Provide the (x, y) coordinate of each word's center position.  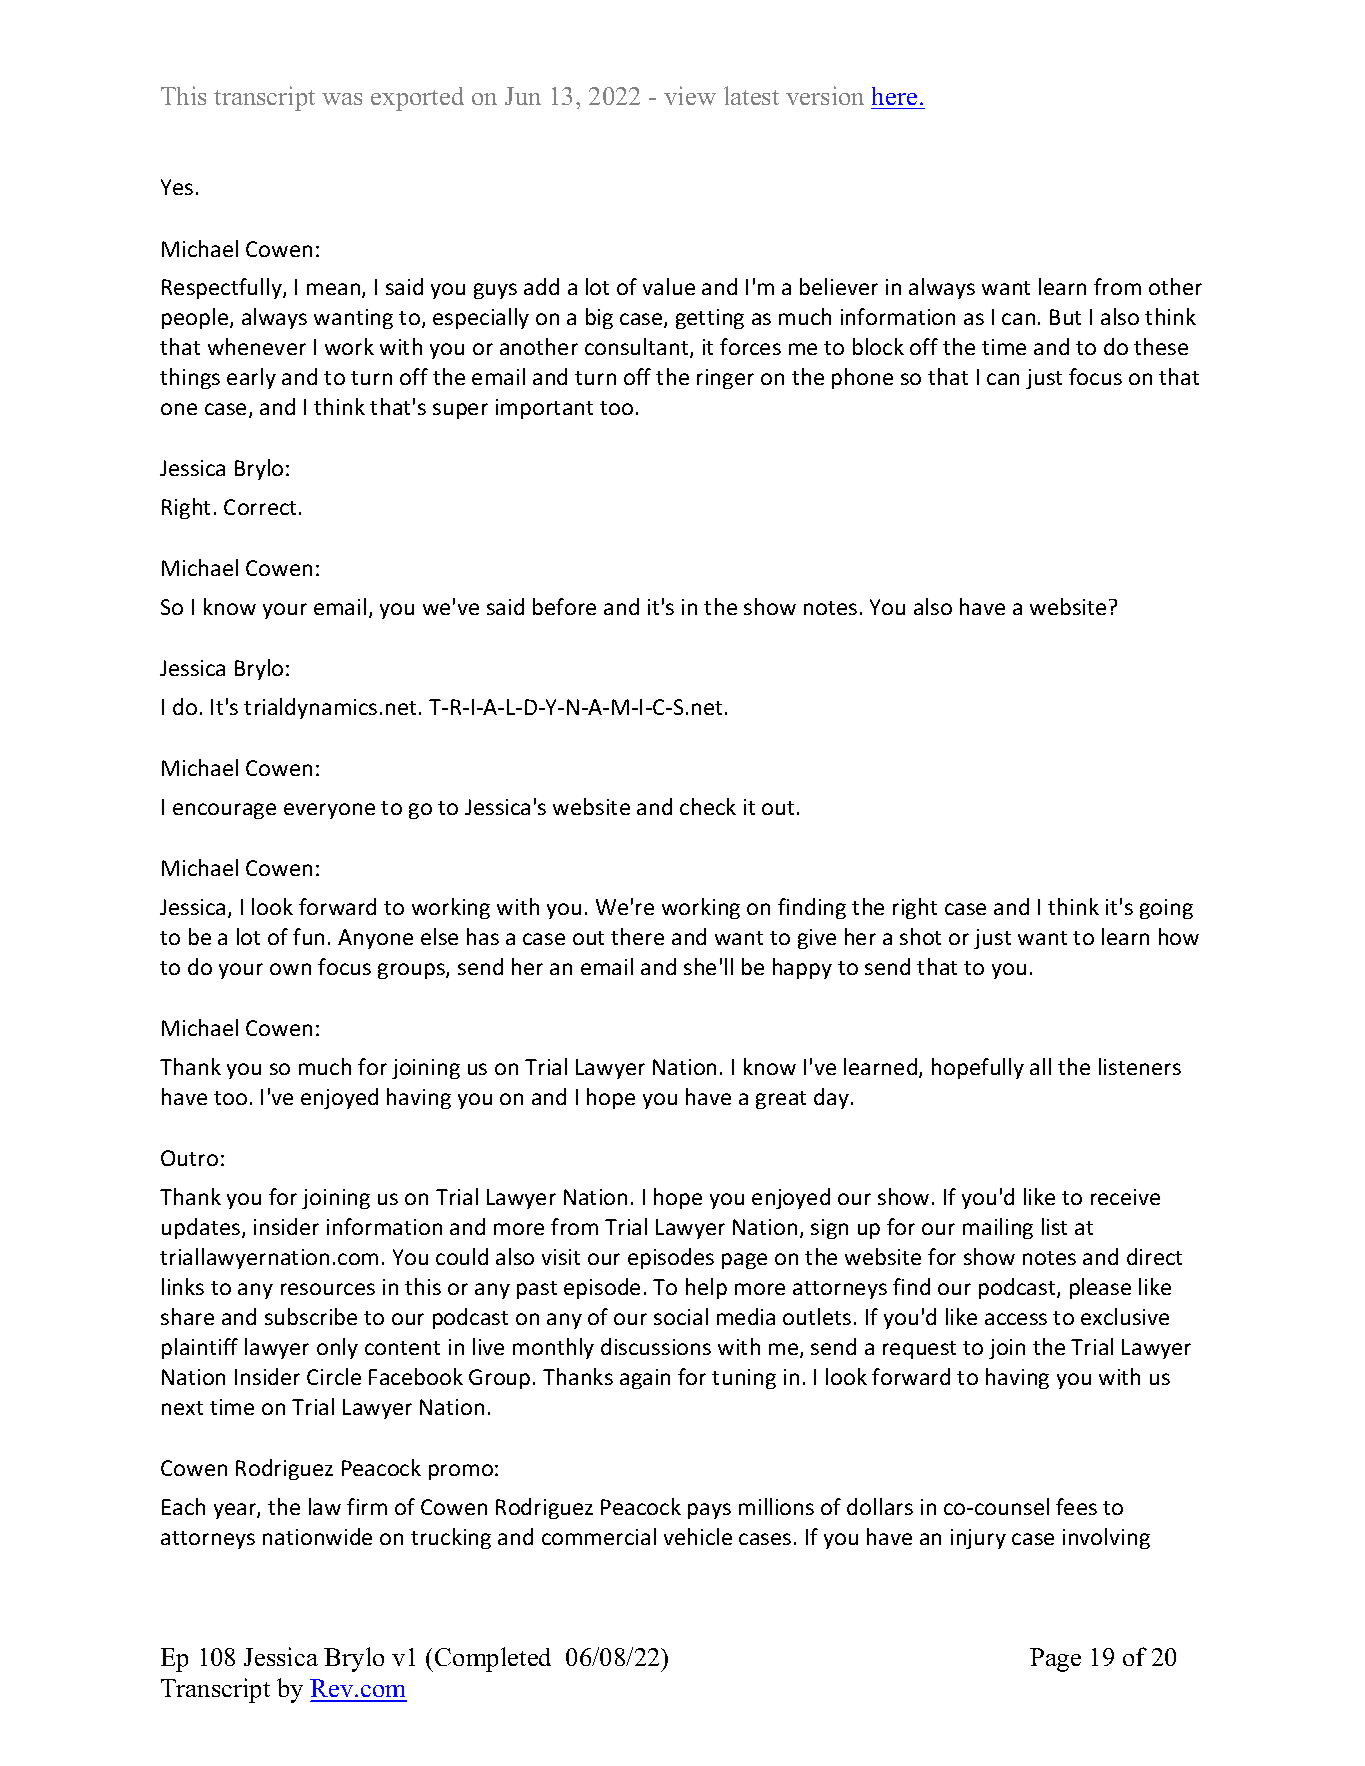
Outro (189, 1158)
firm (367, 1506)
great (781, 1100)
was (342, 99)
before (564, 606)
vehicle (698, 1536)
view (690, 95)
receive (1125, 1197)
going (1166, 909)
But (1065, 317)
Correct (262, 507)
